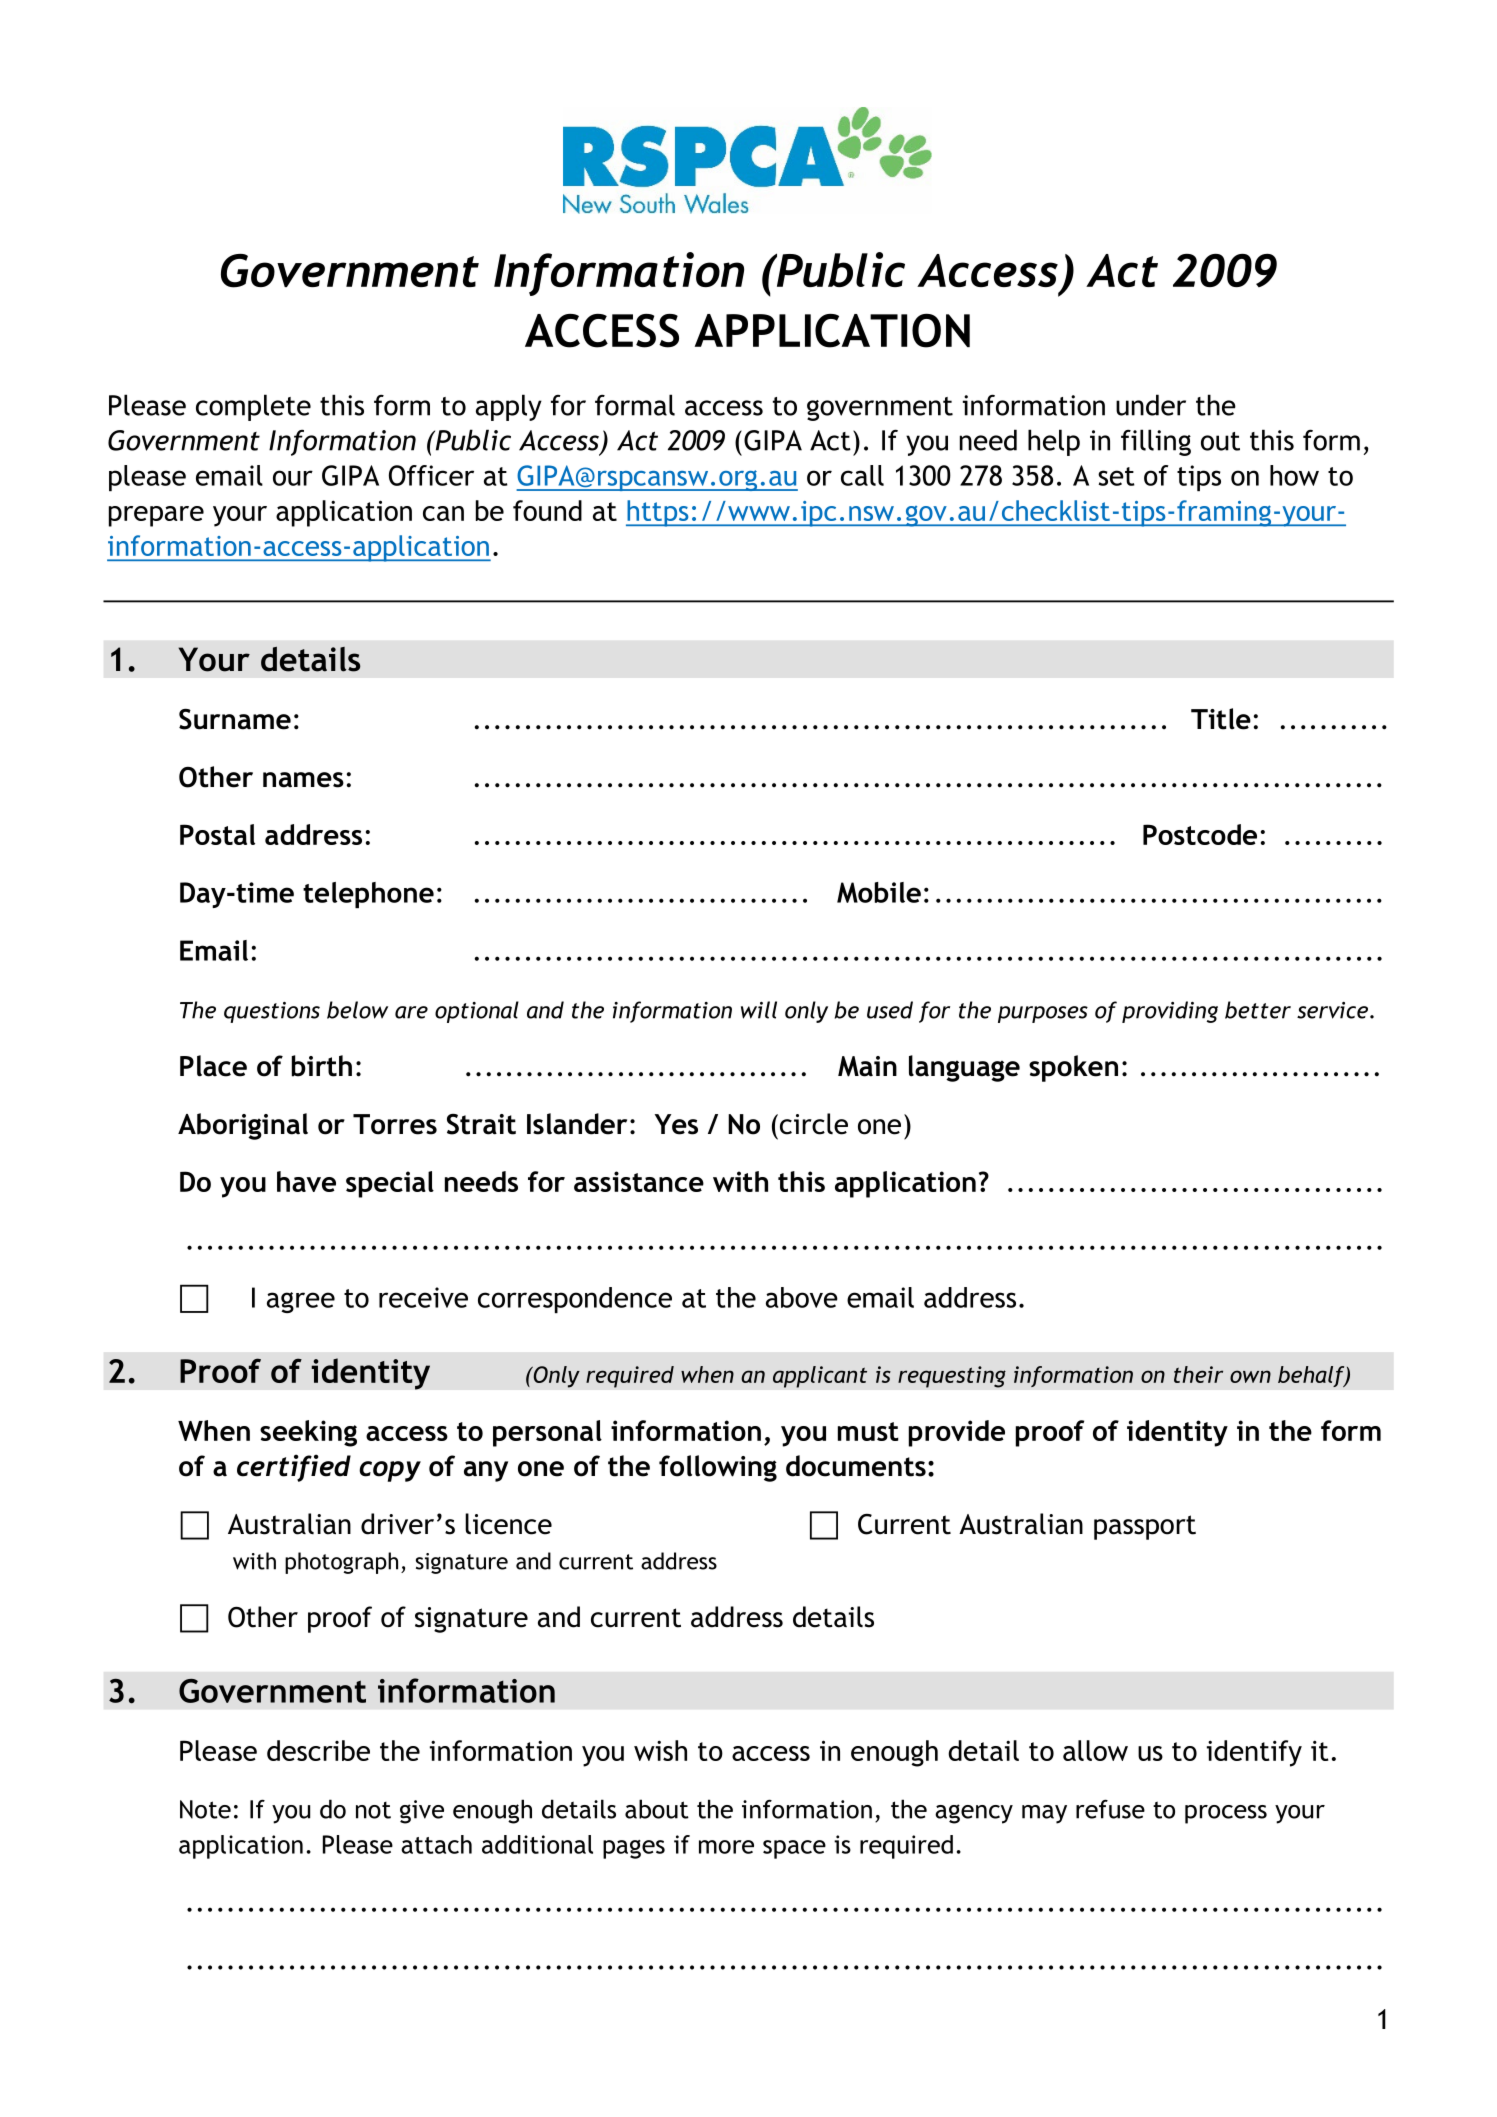 This screenshot has width=1497, height=2117. I want to click on filling, so click(1156, 442).
